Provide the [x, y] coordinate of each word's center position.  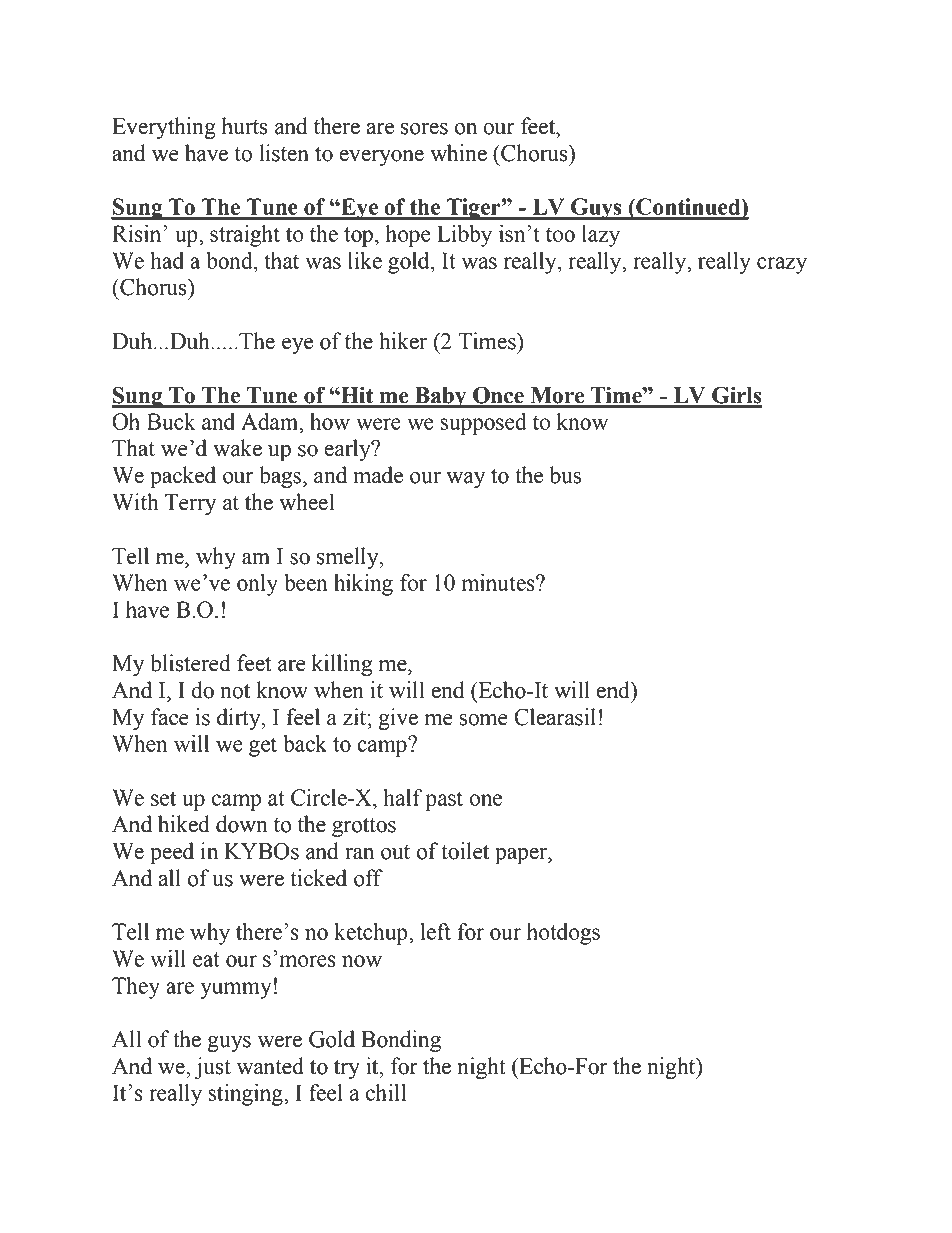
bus [565, 475]
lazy [601, 236]
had [167, 260]
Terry [190, 504]
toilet [465, 851]
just [213, 1068]
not [235, 691]
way [465, 480]
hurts [244, 126]
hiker [403, 341]
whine [458, 153]
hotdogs [563, 934]
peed [172, 853]
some [483, 720]
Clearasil [555, 717]
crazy [782, 265]
